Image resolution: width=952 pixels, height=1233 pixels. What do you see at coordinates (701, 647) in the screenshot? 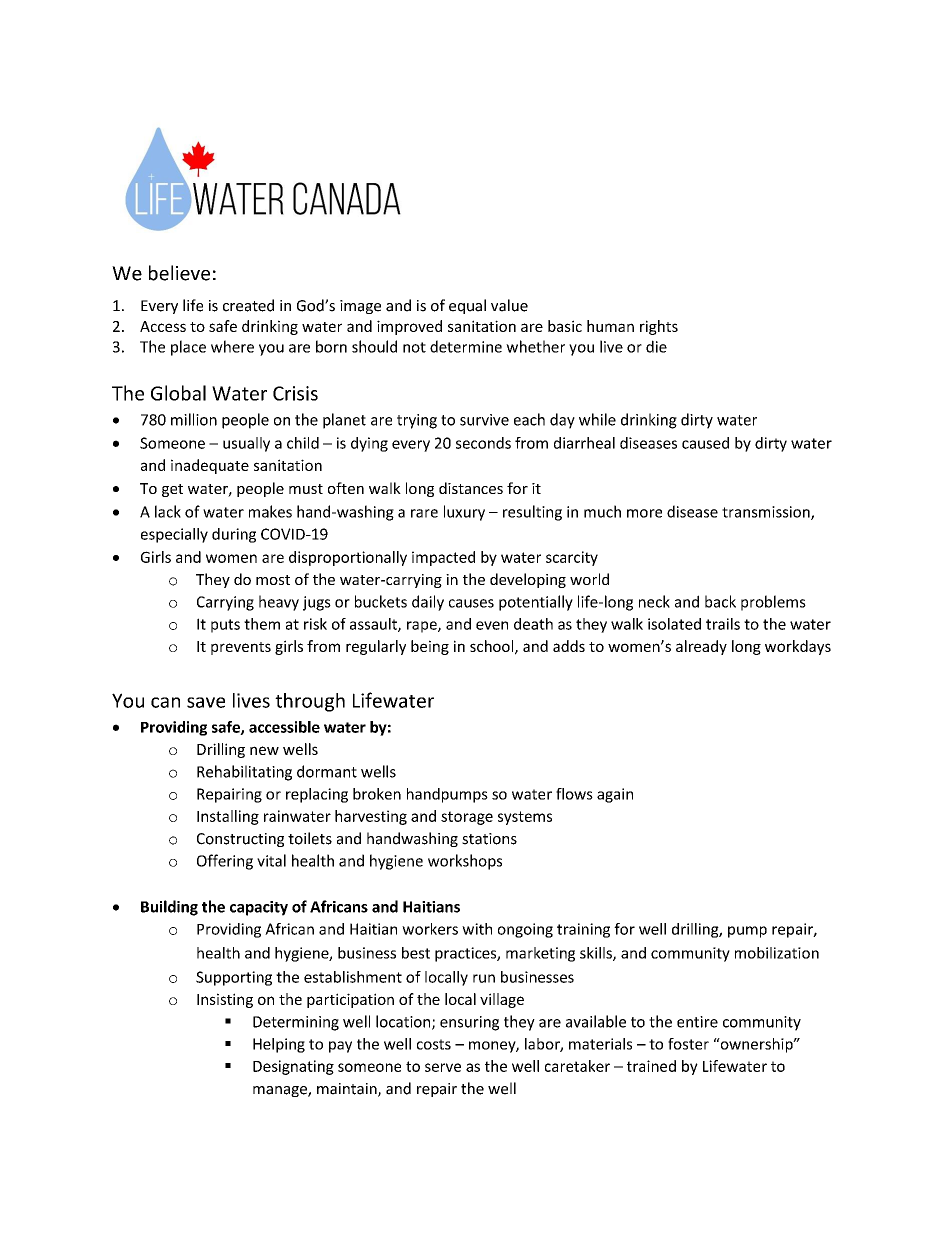
I see `already` at bounding box center [701, 647].
